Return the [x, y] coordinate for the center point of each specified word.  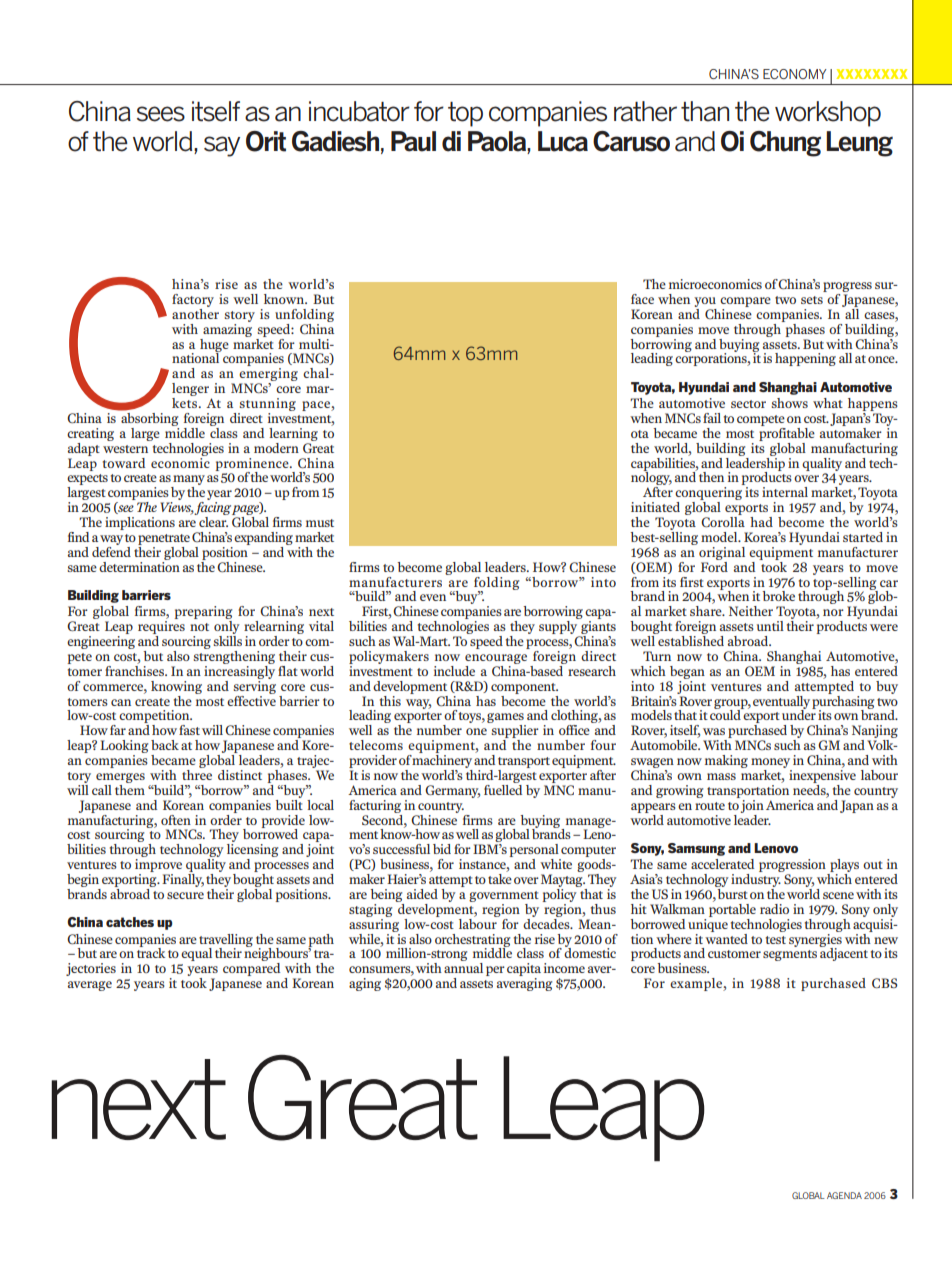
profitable [787, 433]
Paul [413, 141]
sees [161, 114]
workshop [828, 114]
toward [124, 463]
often [176, 820]
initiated [655, 507]
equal [196, 954]
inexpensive [822, 776]
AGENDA [844, 1195]
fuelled [503, 788]
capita [524, 971]
